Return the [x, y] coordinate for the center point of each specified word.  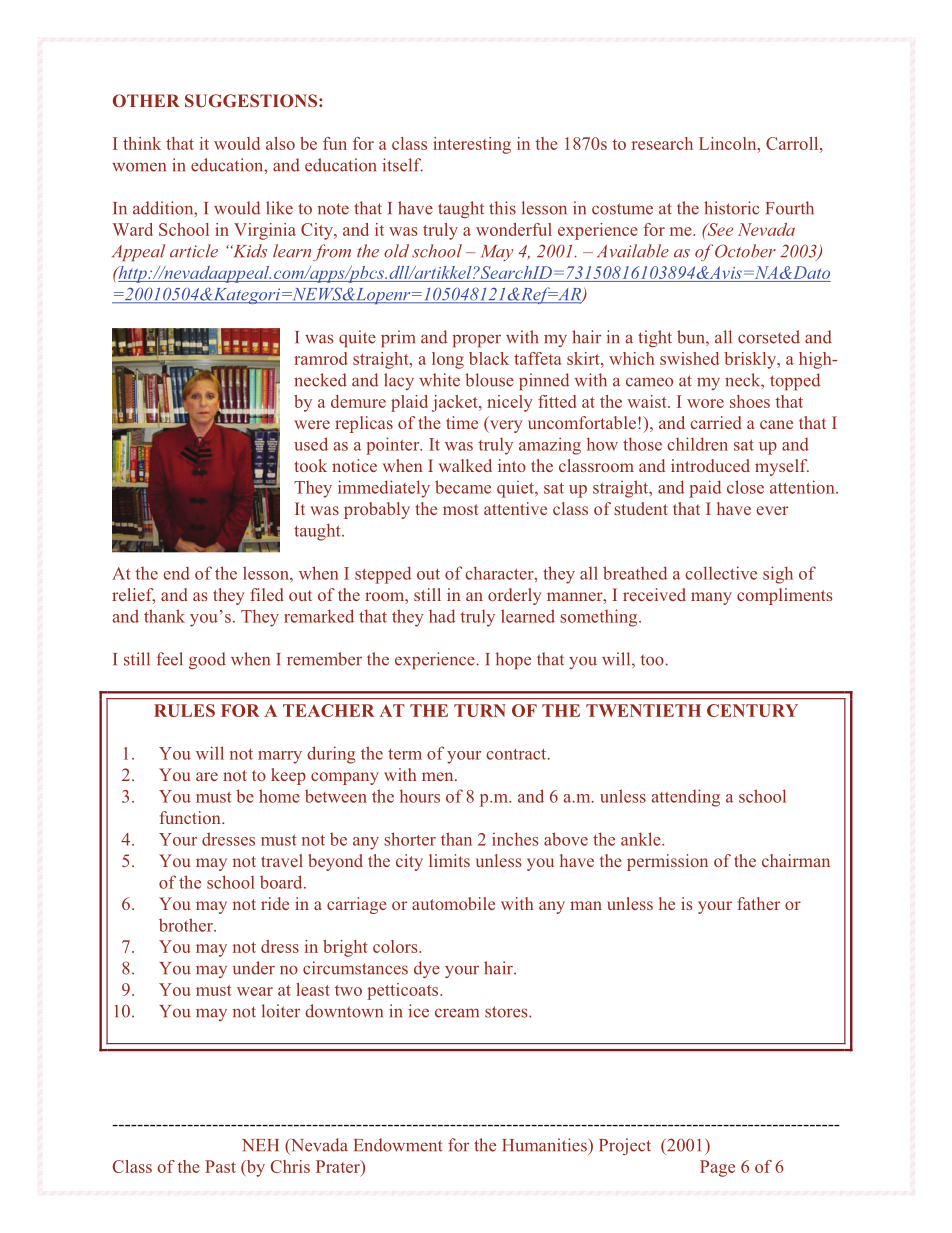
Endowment [398, 1145]
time [462, 422]
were [312, 424]
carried [716, 422]
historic [731, 208]
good [207, 660]
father [758, 903]
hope [513, 660]
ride [275, 903]
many [711, 598]
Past [220, 1166]
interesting [472, 145]
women [139, 167]
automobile [453, 903]
